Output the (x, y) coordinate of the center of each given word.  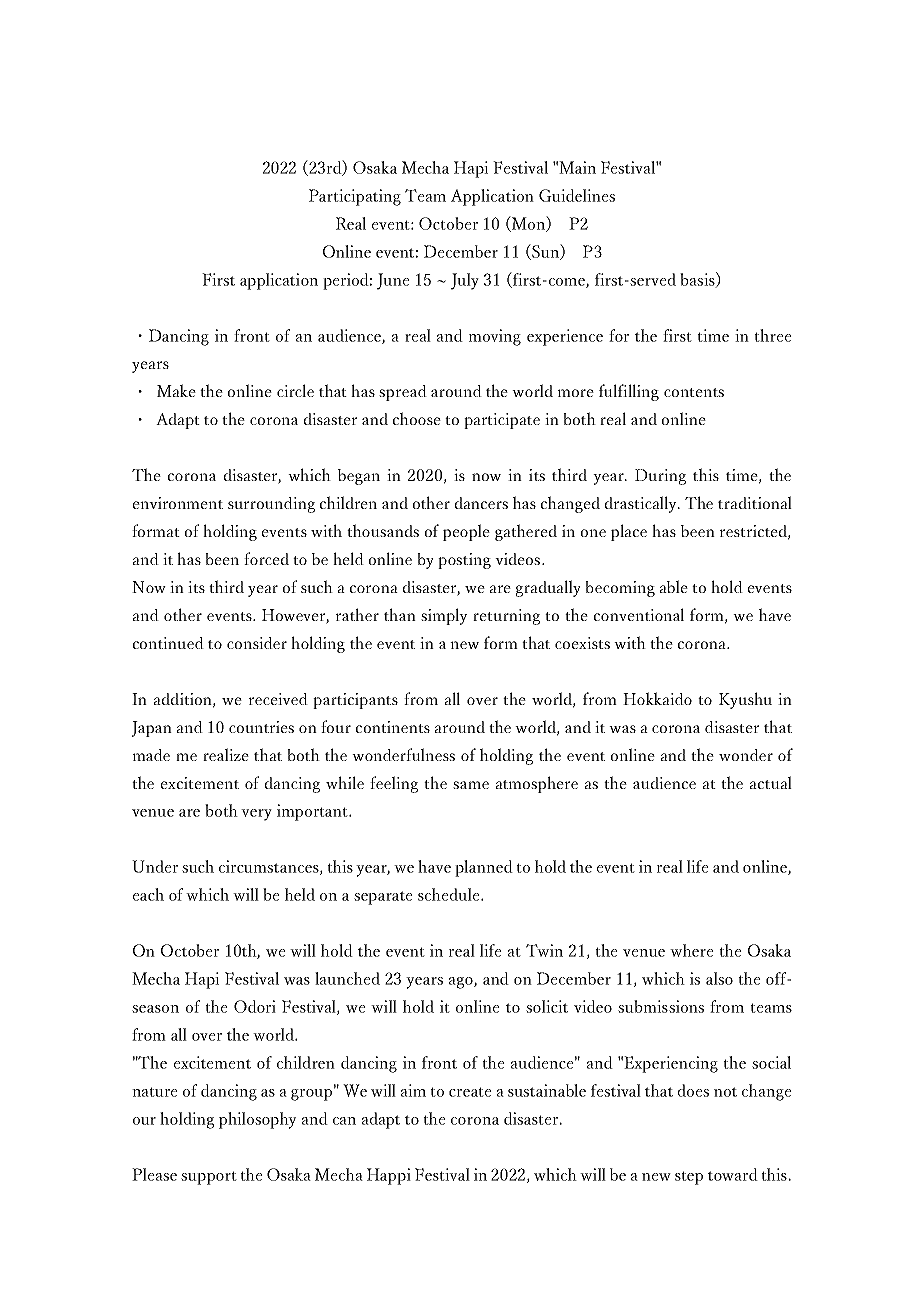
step (689, 1178)
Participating (355, 197)
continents (393, 727)
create (470, 1092)
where (692, 950)
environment (178, 503)
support (209, 1178)
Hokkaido (657, 698)
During (660, 477)
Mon (528, 224)
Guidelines (577, 195)
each (148, 894)
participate (502, 421)
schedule (450, 894)
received (278, 699)
